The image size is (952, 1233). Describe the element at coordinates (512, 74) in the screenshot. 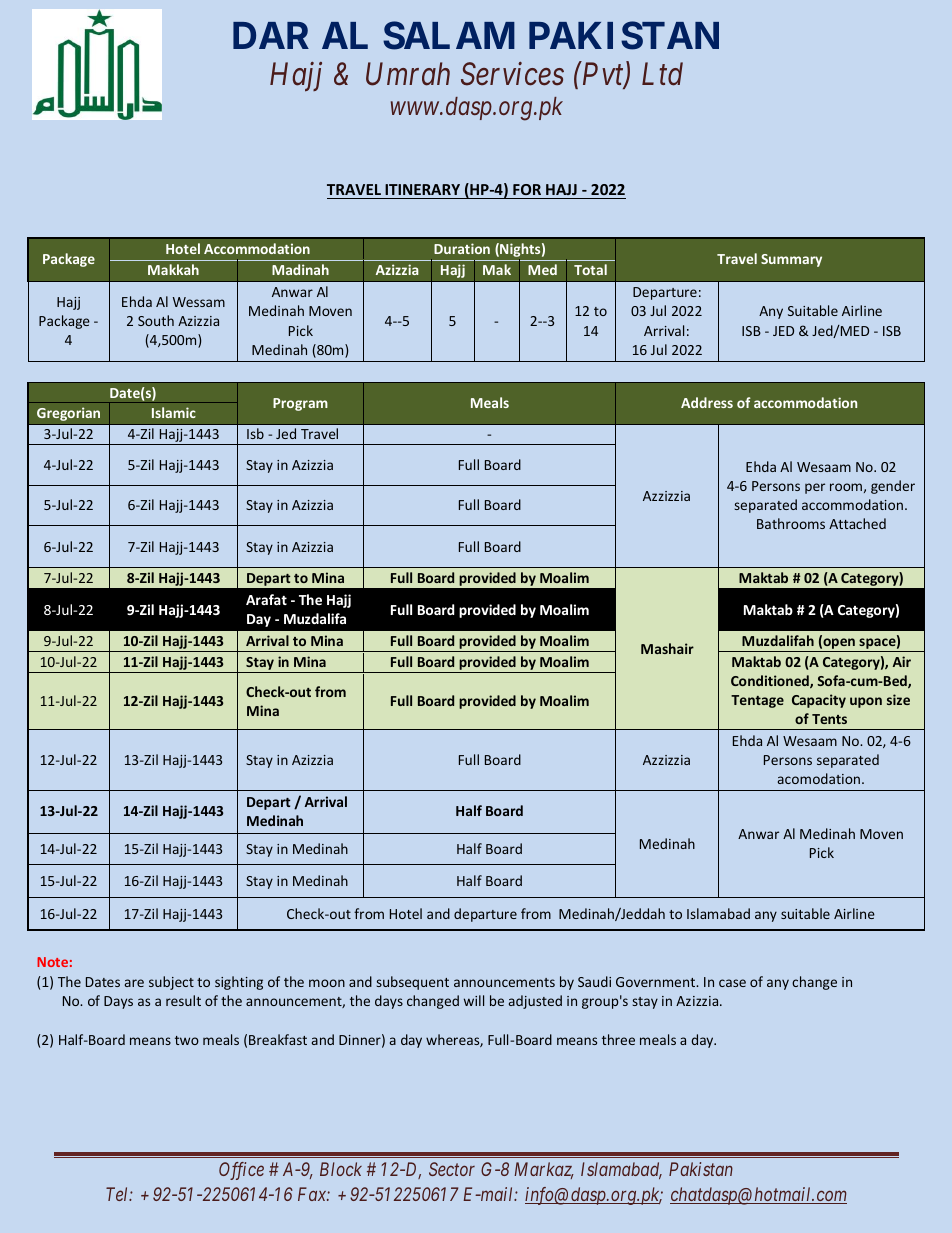

I see `Services` at that location.
